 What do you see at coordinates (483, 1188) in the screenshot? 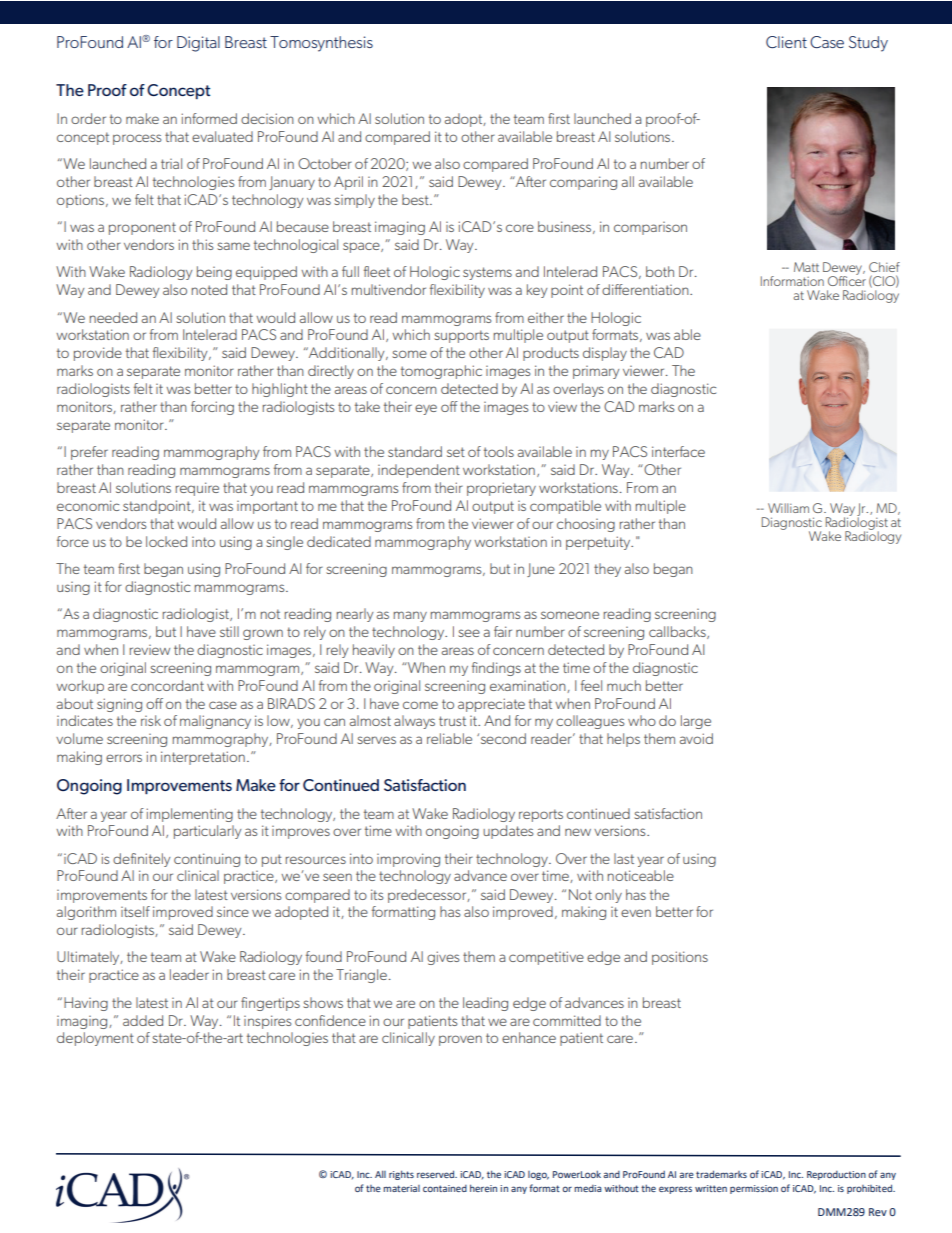
I see `herein` at bounding box center [483, 1188].
